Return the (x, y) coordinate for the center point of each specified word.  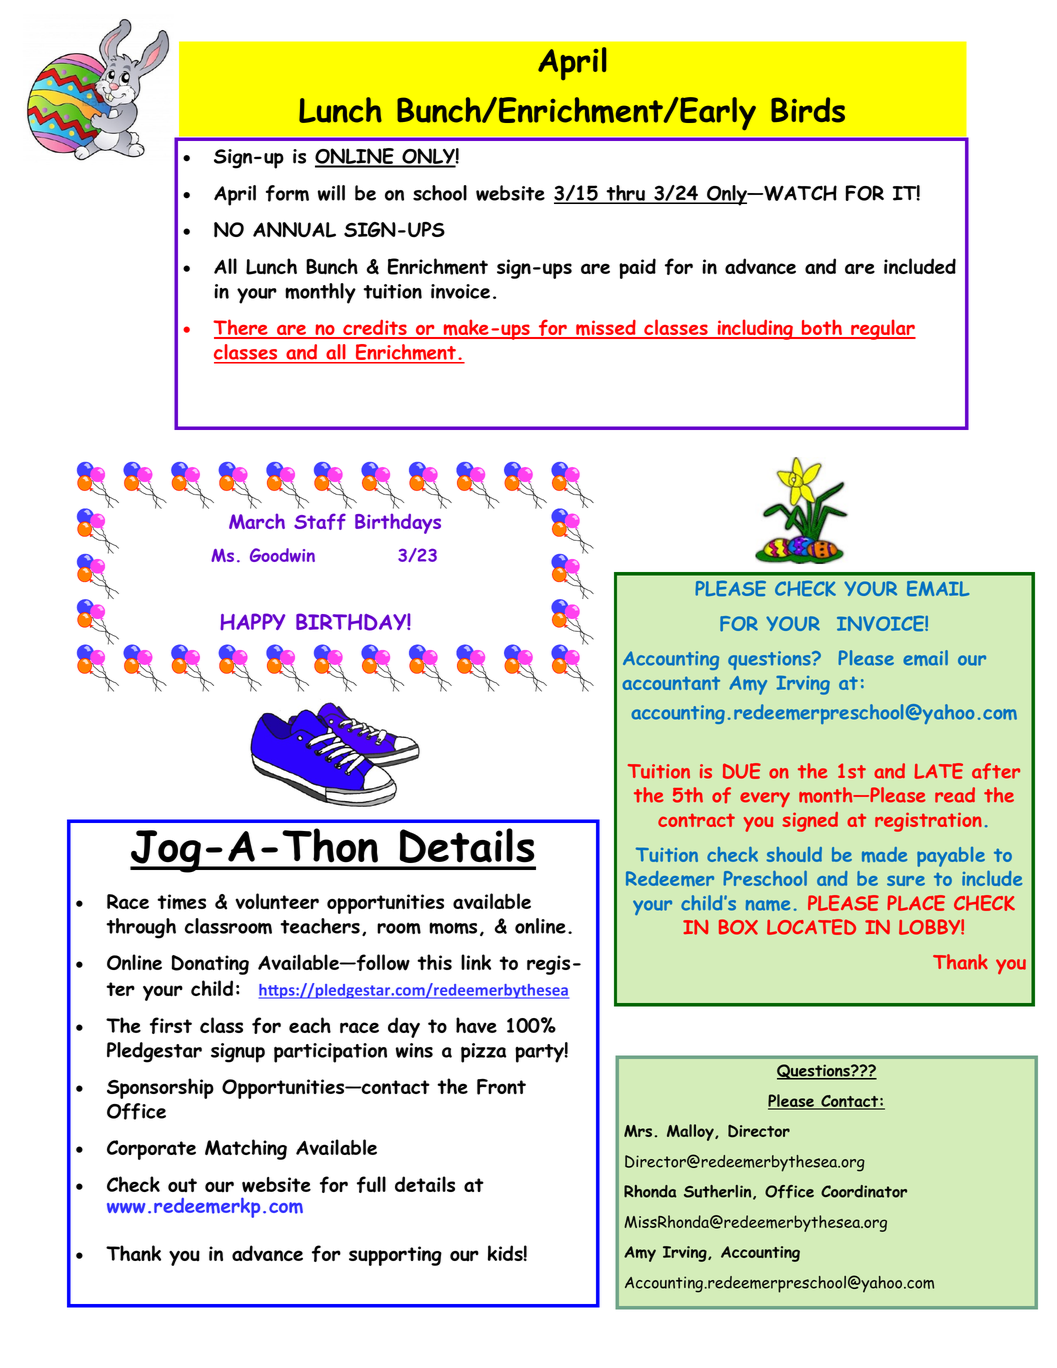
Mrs (638, 1131)
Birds (808, 110)
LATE (938, 771)
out (182, 1185)
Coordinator (864, 1191)
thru (625, 194)
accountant (671, 683)
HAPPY (252, 621)
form (287, 193)
